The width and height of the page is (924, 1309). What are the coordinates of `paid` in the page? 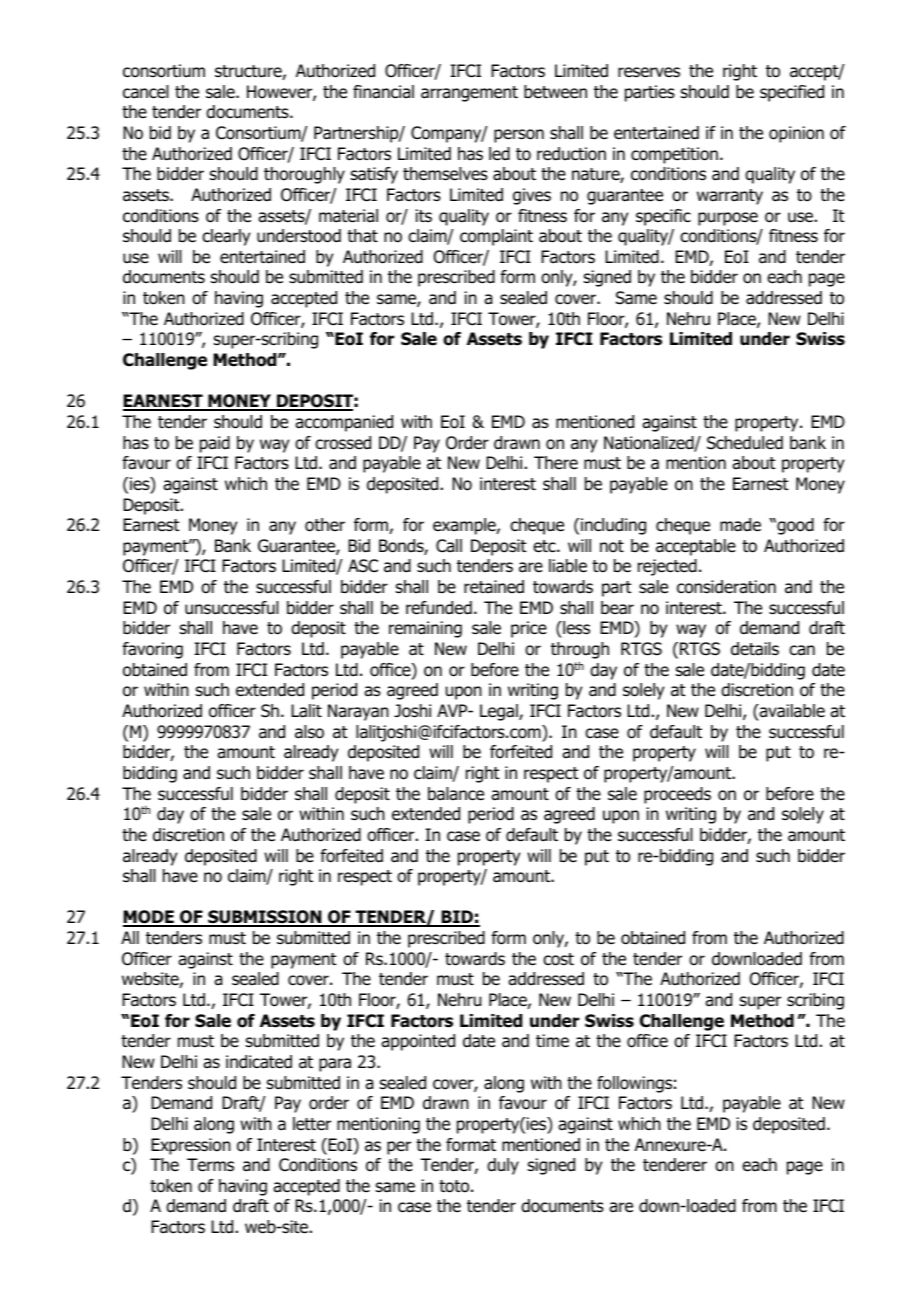 It's located at (215, 444).
